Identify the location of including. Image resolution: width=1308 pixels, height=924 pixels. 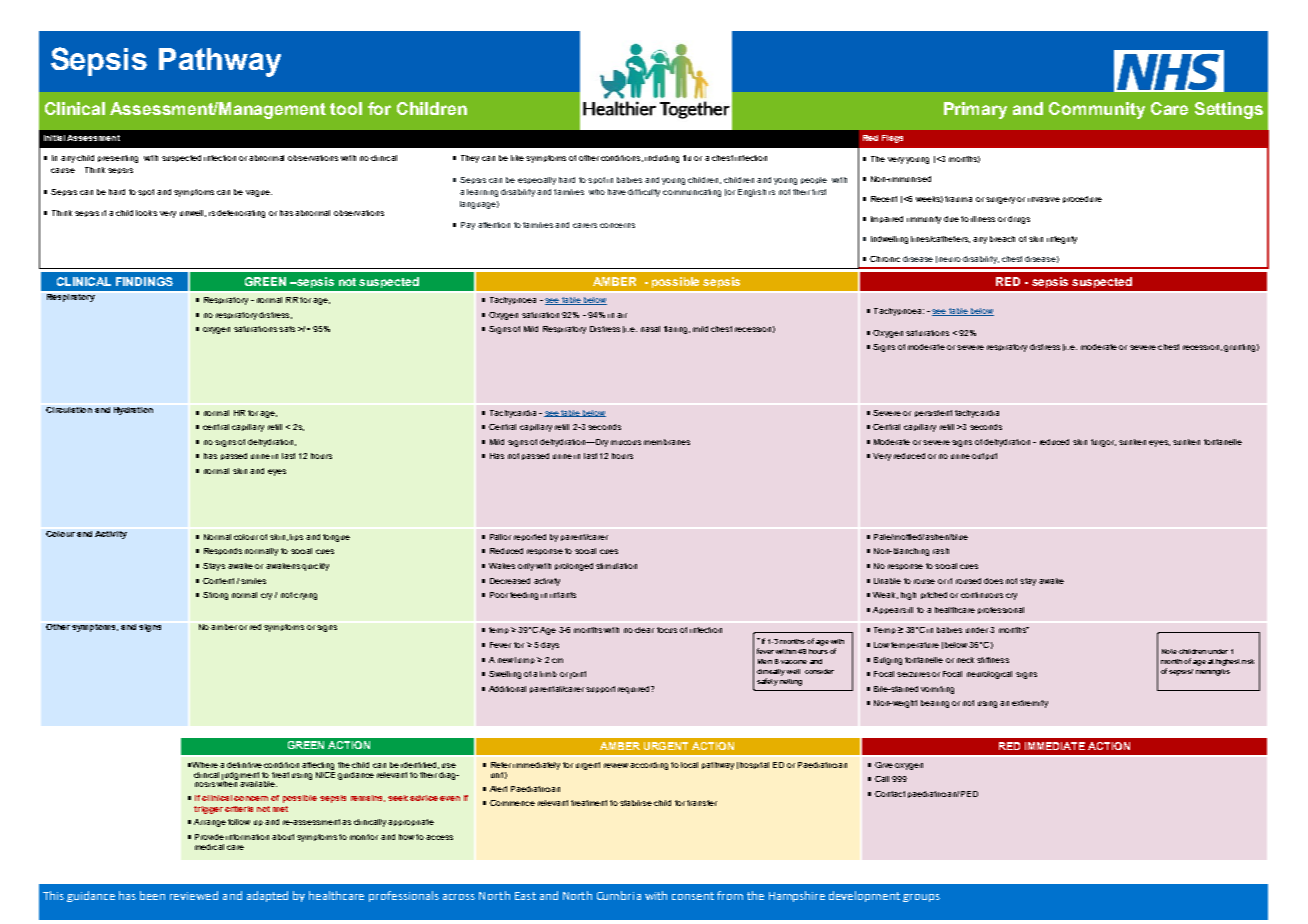
(662, 159).
